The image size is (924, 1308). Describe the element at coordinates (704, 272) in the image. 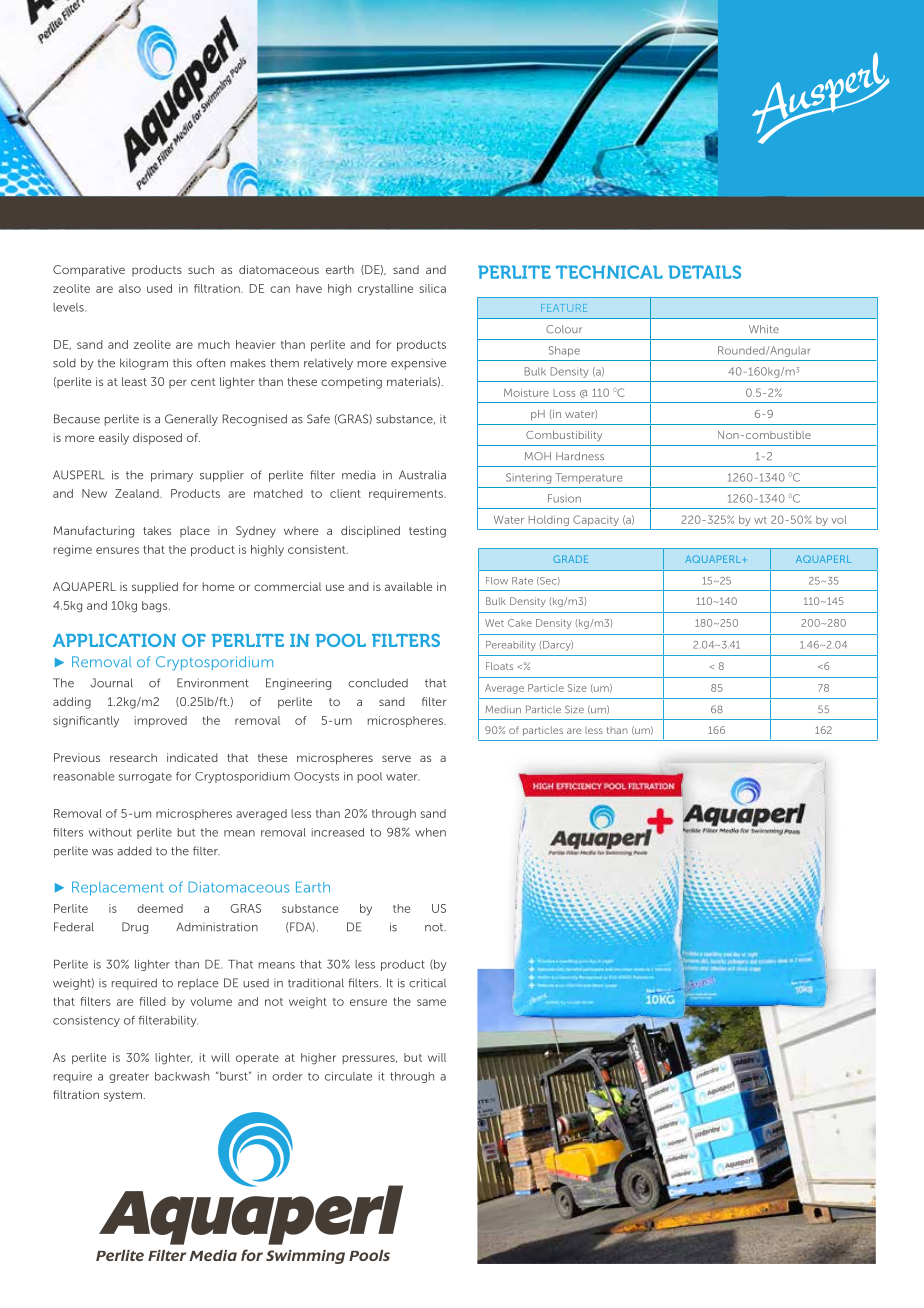

I see `DETAILS` at that location.
